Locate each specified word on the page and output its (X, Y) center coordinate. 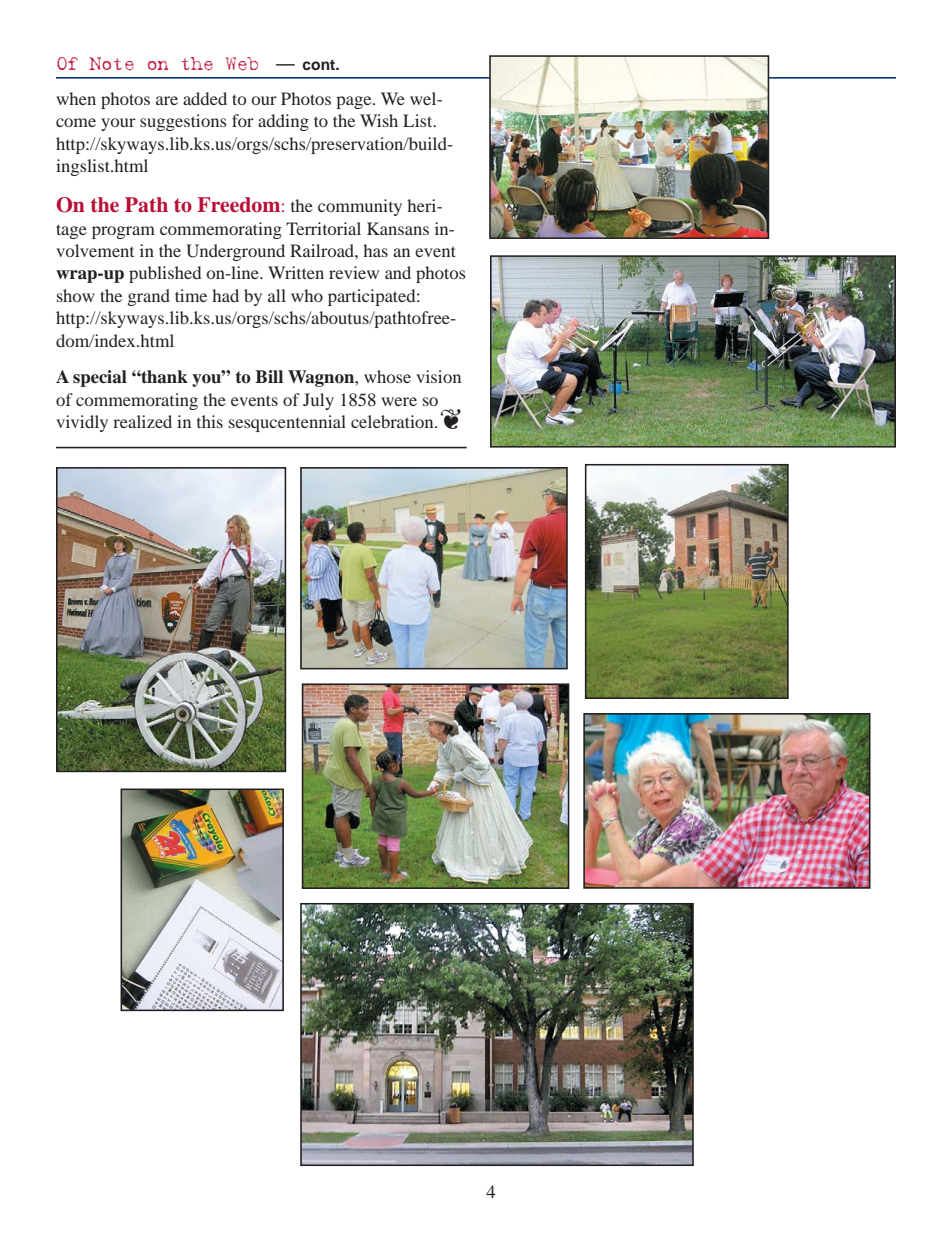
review (354, 272)
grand (149, 297)
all (277, 295)
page (355, 102)
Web (242, 64)
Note (111, 64)
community (360, 207)
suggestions (183, 122)
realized (142, 421)
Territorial (323, 228)
